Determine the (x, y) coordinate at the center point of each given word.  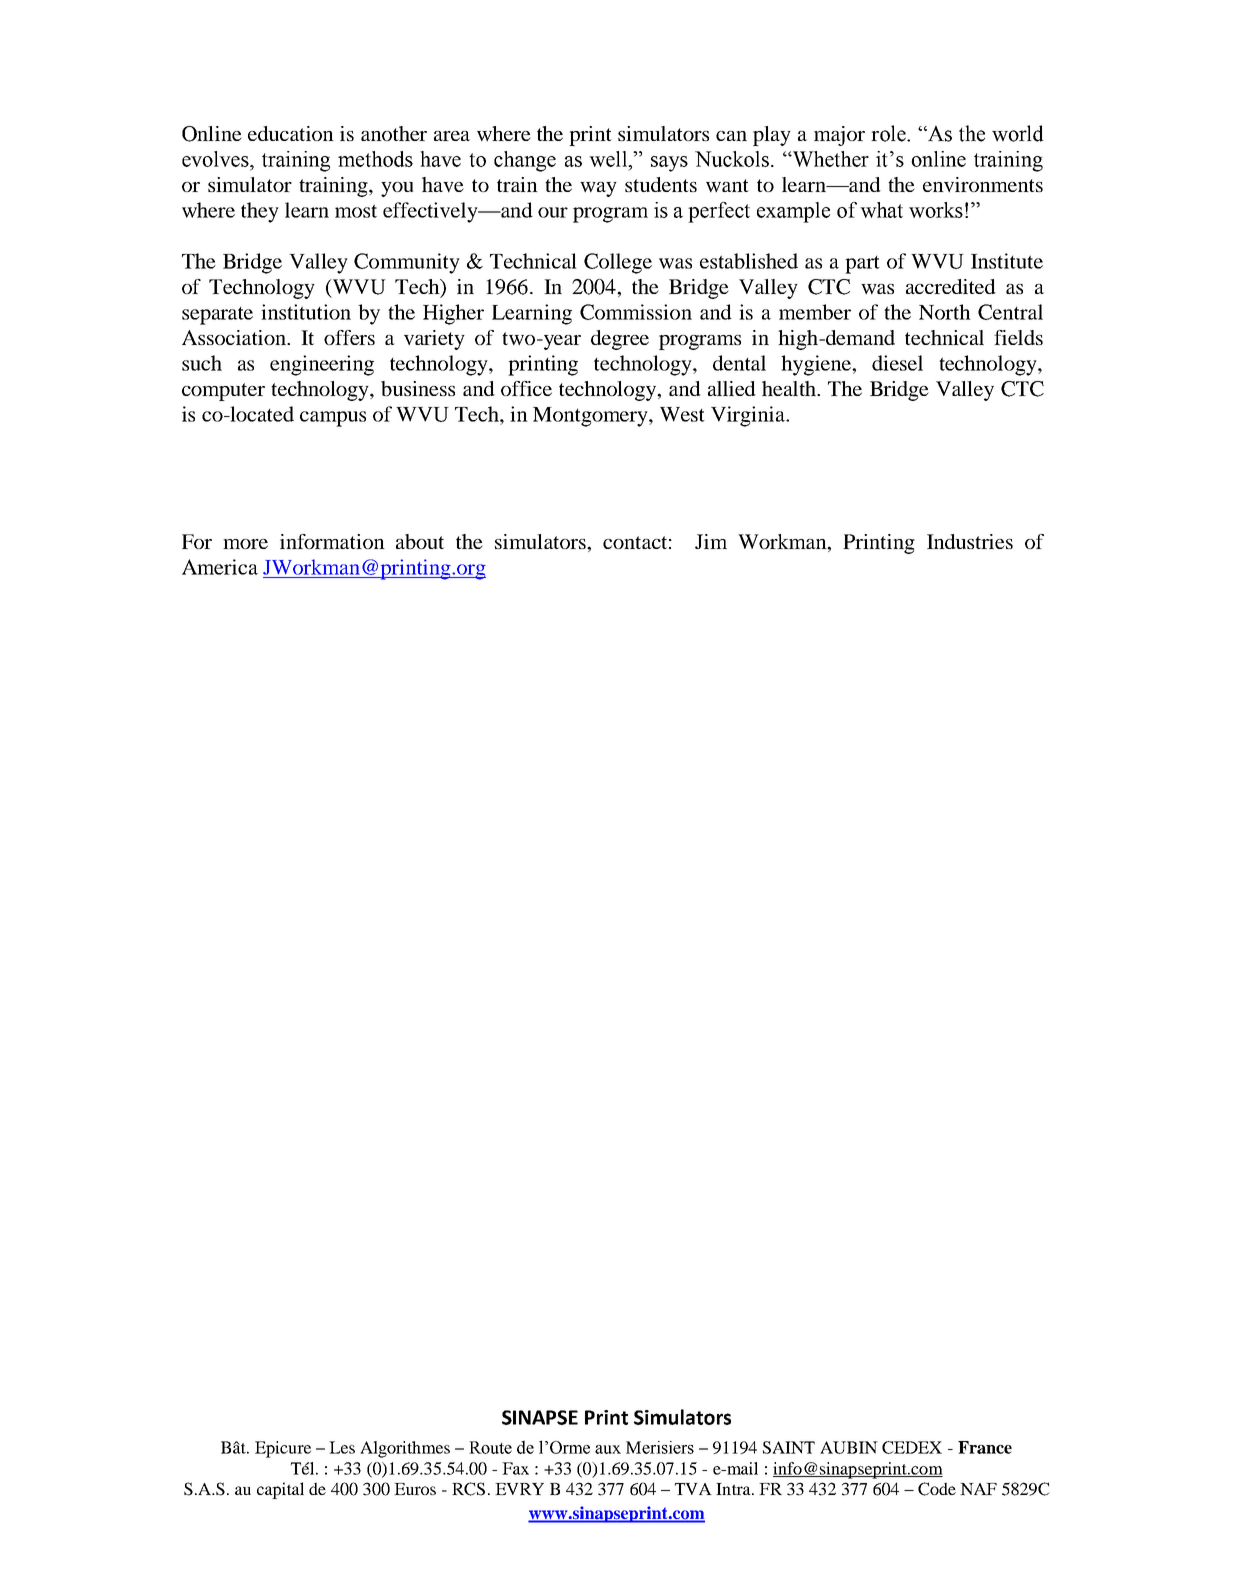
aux (608, 1449)
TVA (693, 1489)
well (609, 159)
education (291, 133)
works (936, 210)
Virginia (749, 416)
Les (342, 1447)
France (985, 1447)
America (220, 567)
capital (280, 1490)
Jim (711, 541)
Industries (970, 541)
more (245, 544)
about (420, 541)
